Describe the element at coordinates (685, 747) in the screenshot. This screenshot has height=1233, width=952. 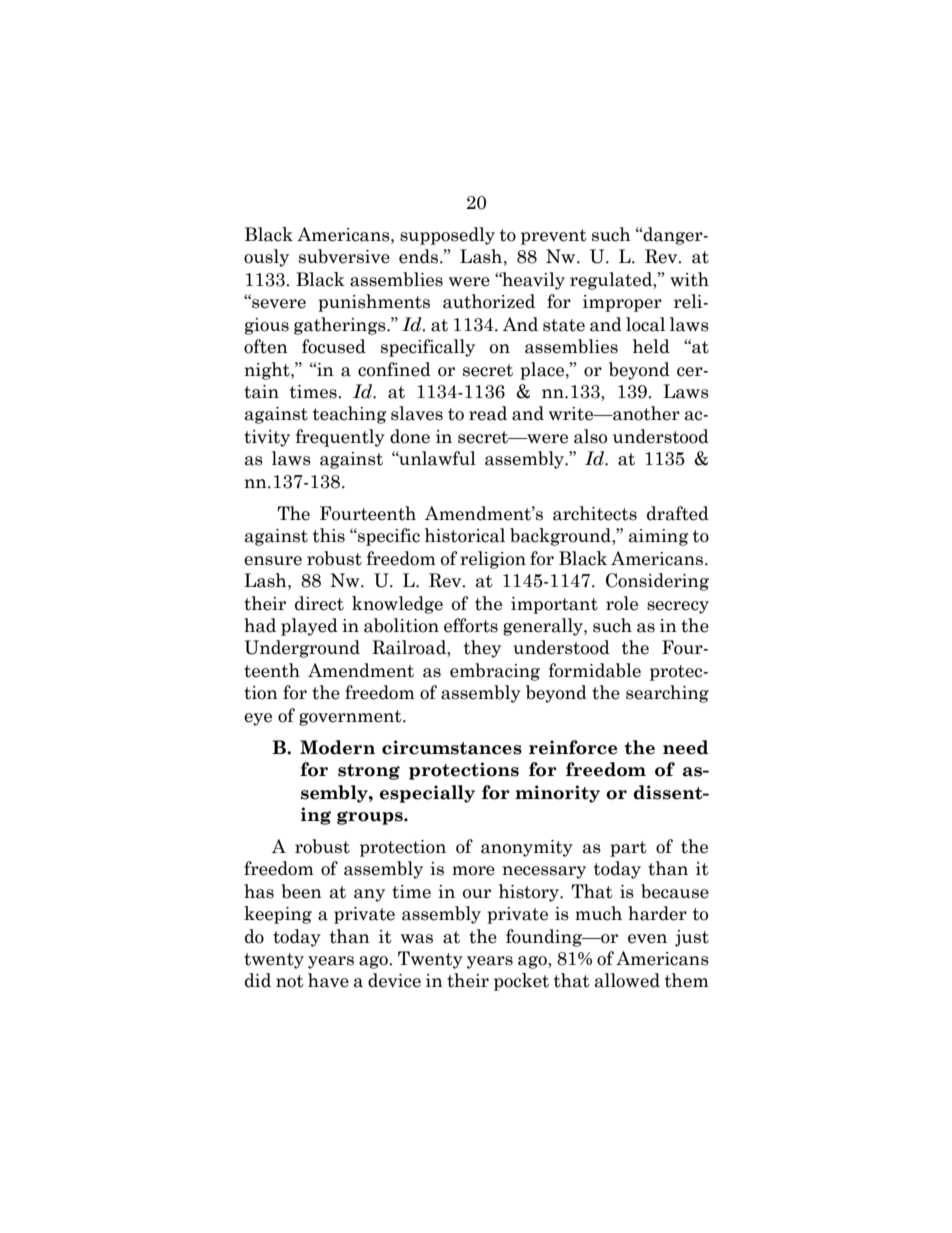
I see `need` at that location.
